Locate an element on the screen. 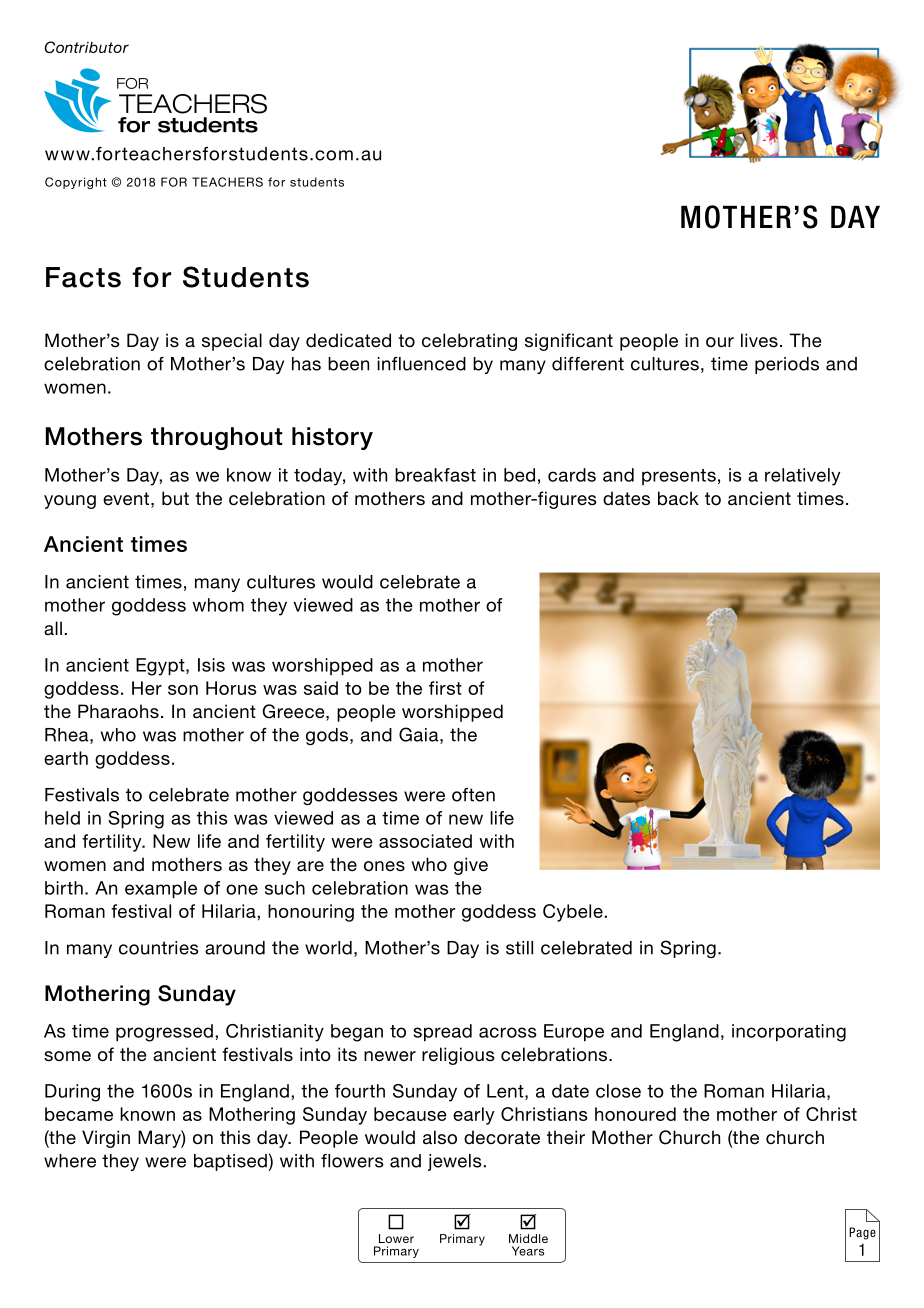  often is located at coordinates (473, 795).
